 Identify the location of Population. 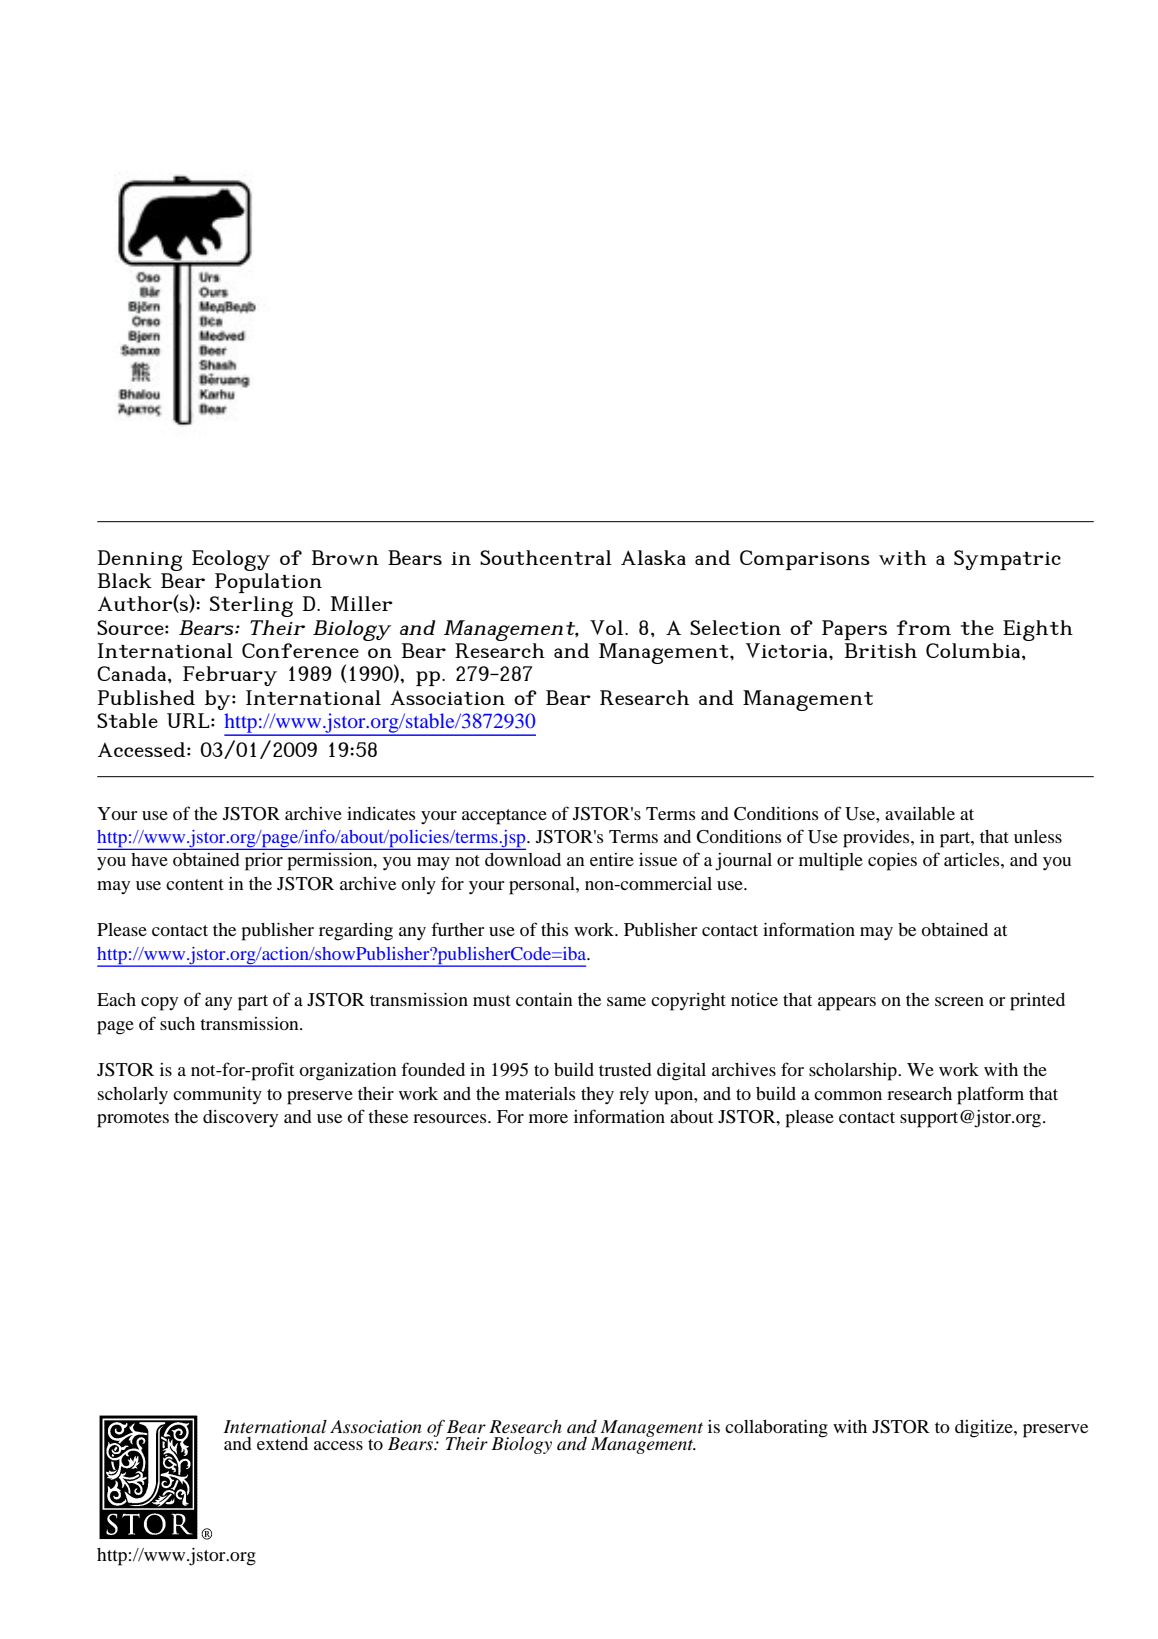
(268, 583).
